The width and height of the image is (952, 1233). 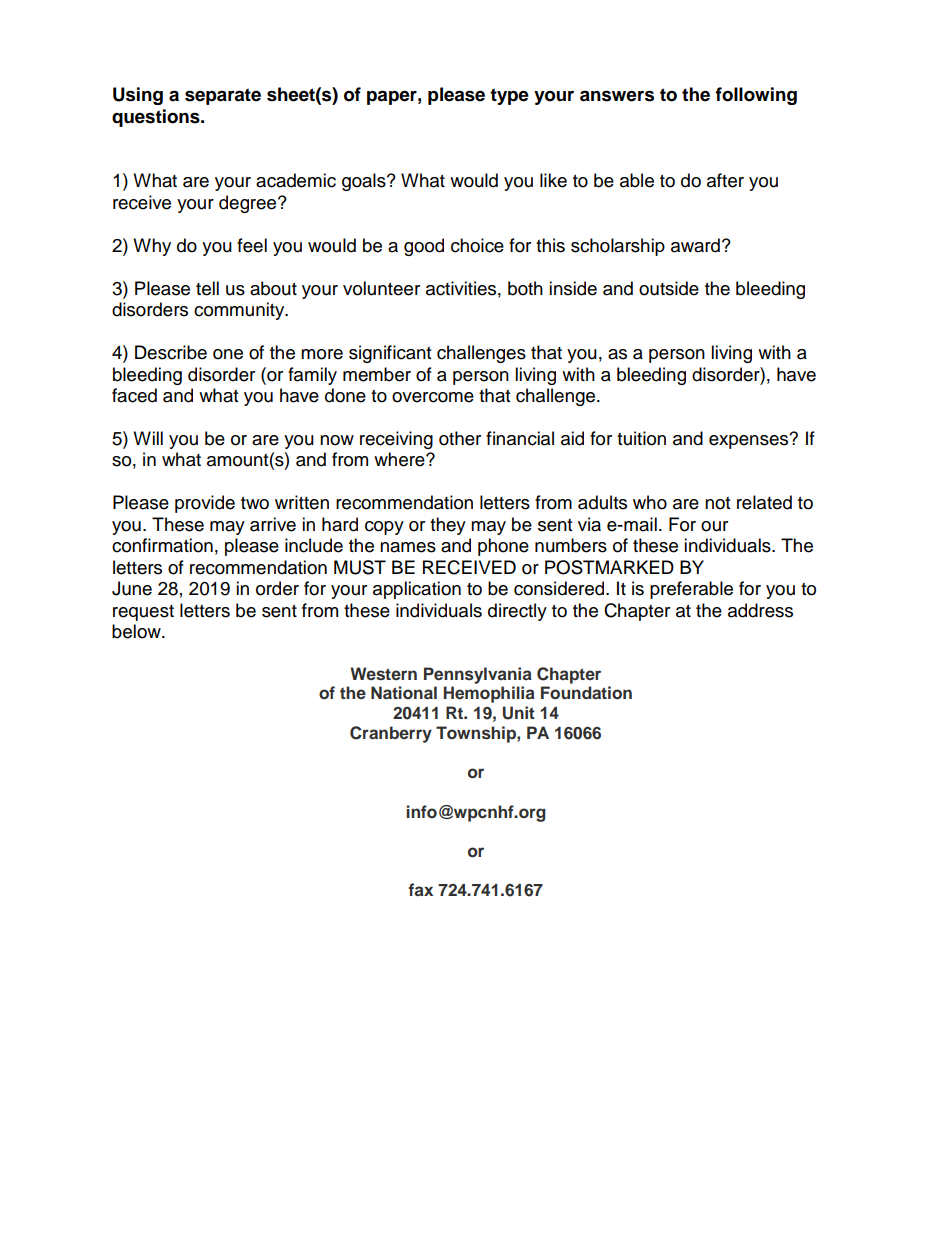 What do you see at coordinates (586, 692) in the image?
I see `Foundation` at bounding box center [586, 692].
